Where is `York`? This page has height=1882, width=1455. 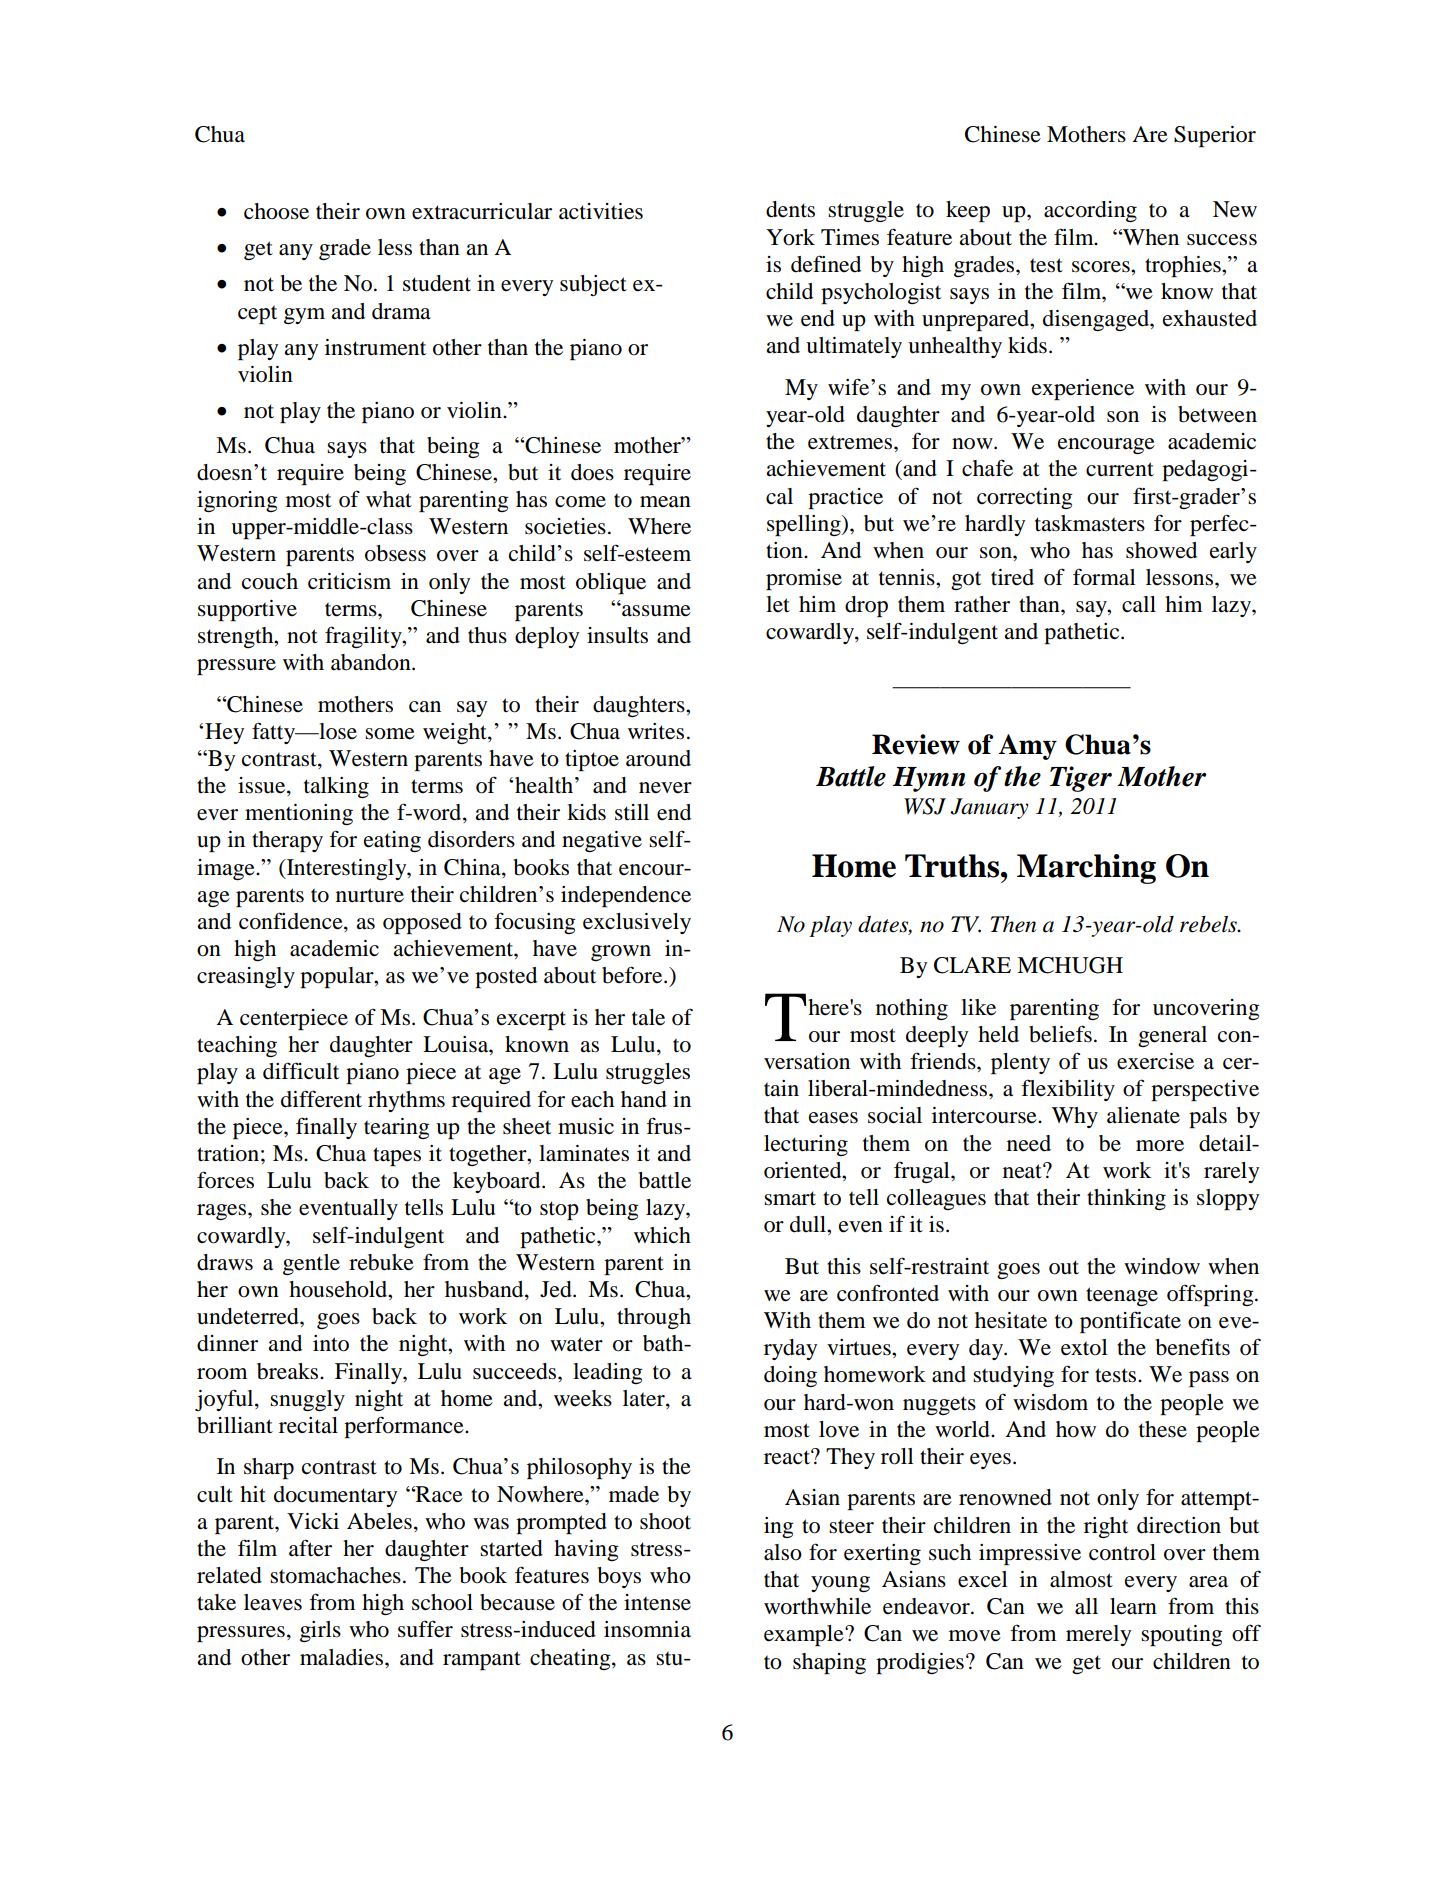
York is located at coordinates (790, 237).
